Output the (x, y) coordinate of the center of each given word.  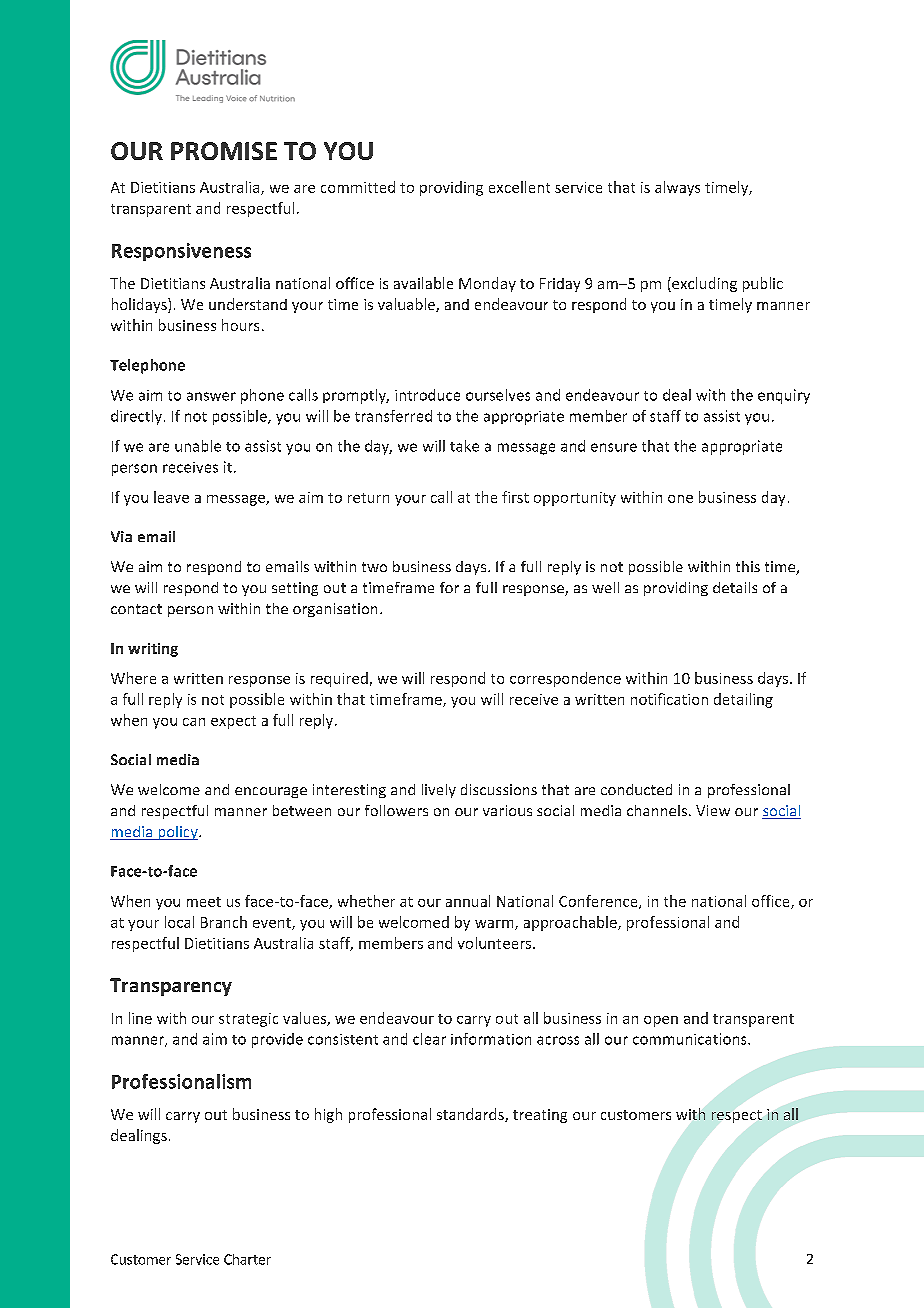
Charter (247, 1259)
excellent (519, 187)
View (713, 810)
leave (171, 497)
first (515, 497)
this (748, 566)
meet (204, 902)
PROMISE (224, 151)
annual (468, 901)
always (677, 188)
